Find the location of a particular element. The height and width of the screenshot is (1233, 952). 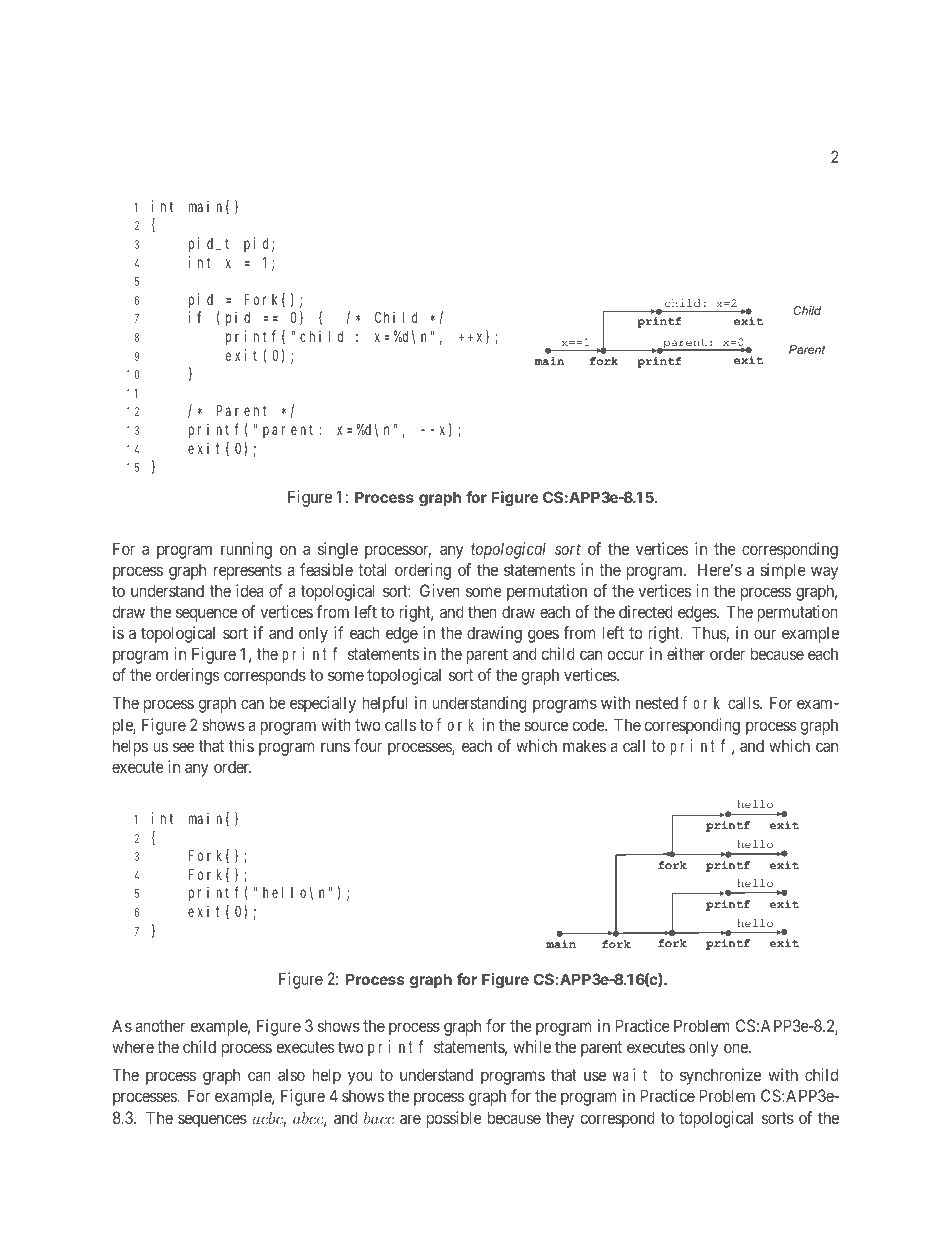

code is located at coordinates (589, 724).
